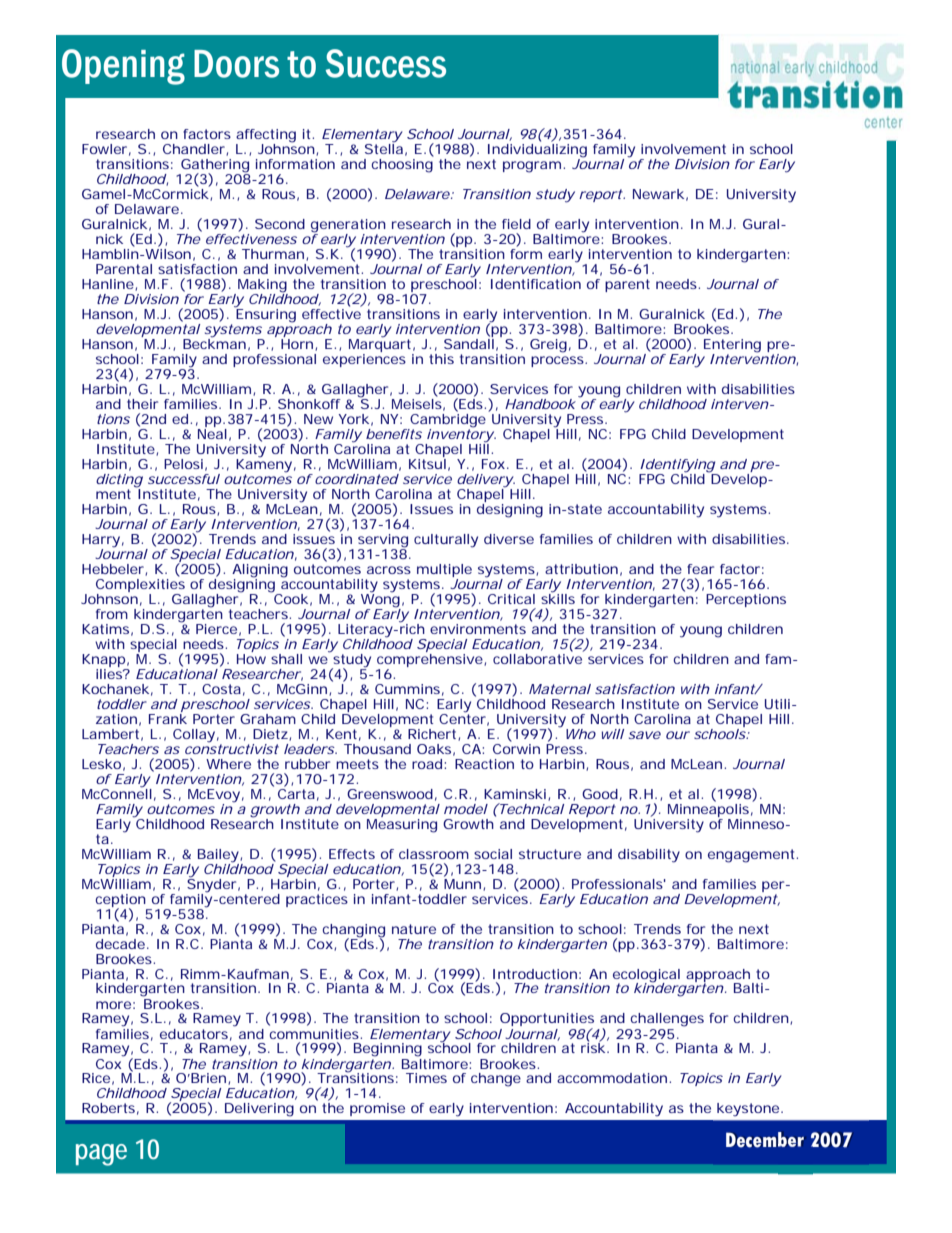 Image resolution: width=952 pixels, height=1233 pixels. What do you see at coordinates (748, 1109) in the document?
I see `keystone` at bounding box center [748, 1109].
